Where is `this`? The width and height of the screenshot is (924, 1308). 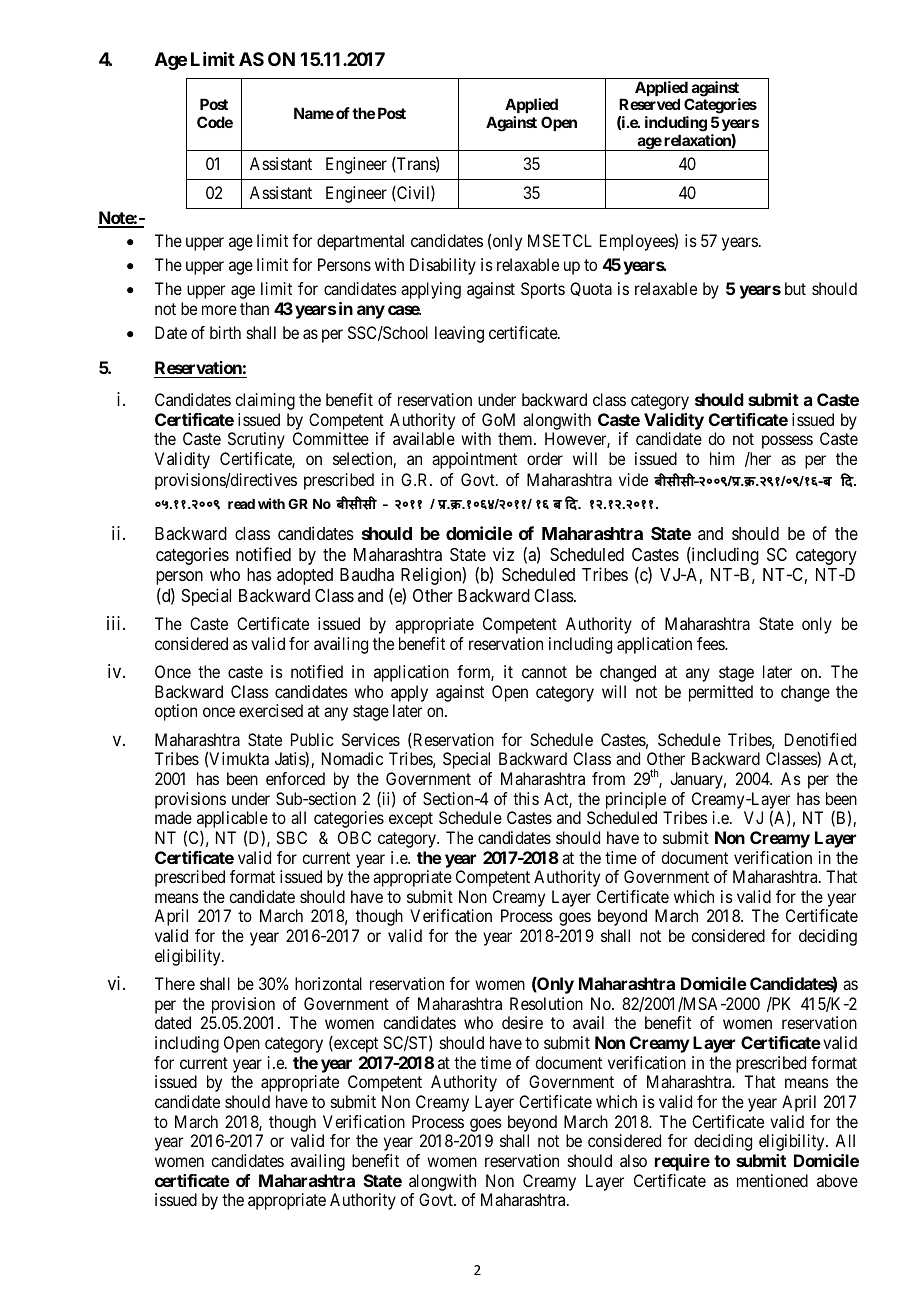 this is located at coordinates (526, 798).
